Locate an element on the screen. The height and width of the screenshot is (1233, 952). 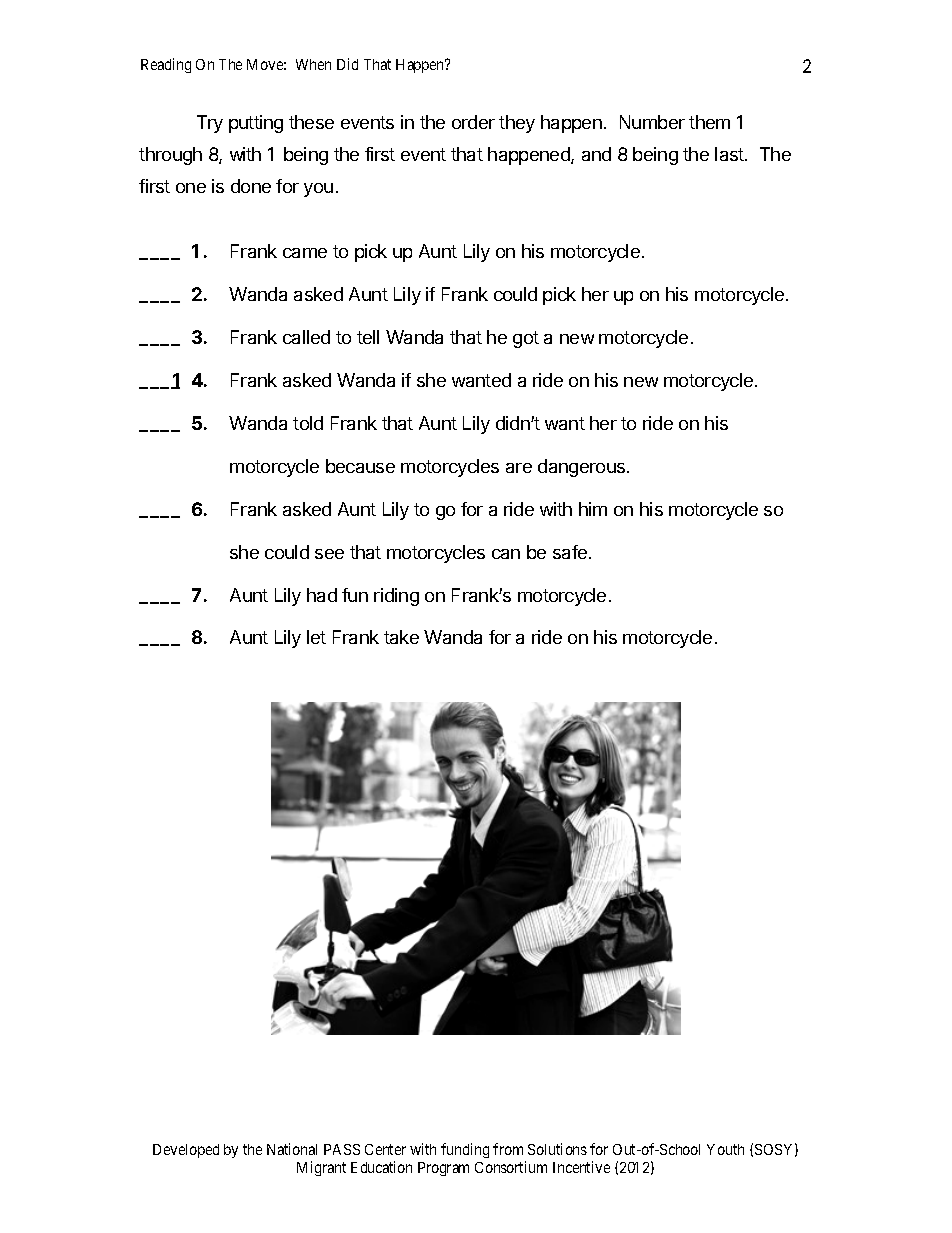
Developed is located at coordinates (186, 1151).
